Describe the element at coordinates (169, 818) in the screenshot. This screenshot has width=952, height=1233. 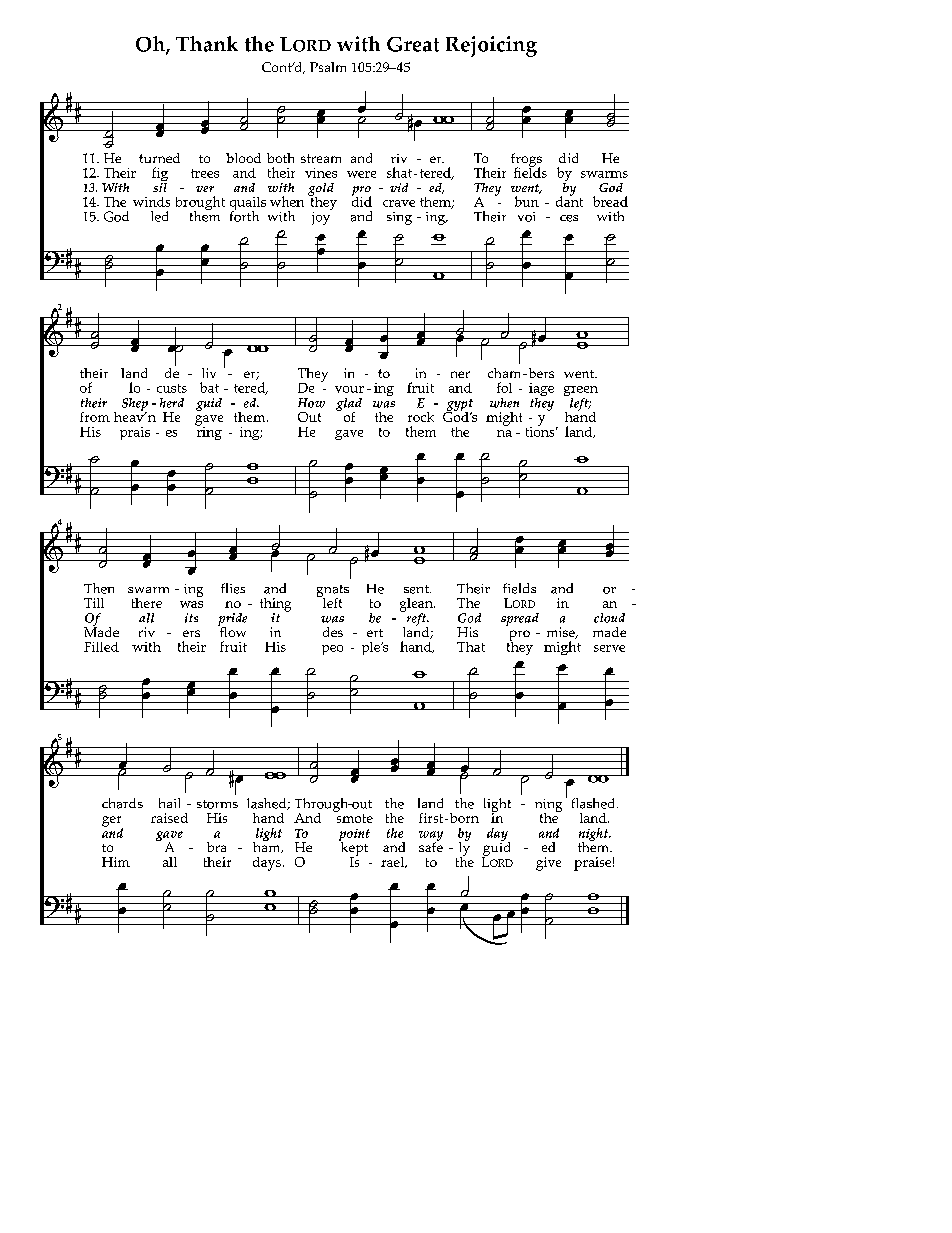
I see `raised` at that location.
